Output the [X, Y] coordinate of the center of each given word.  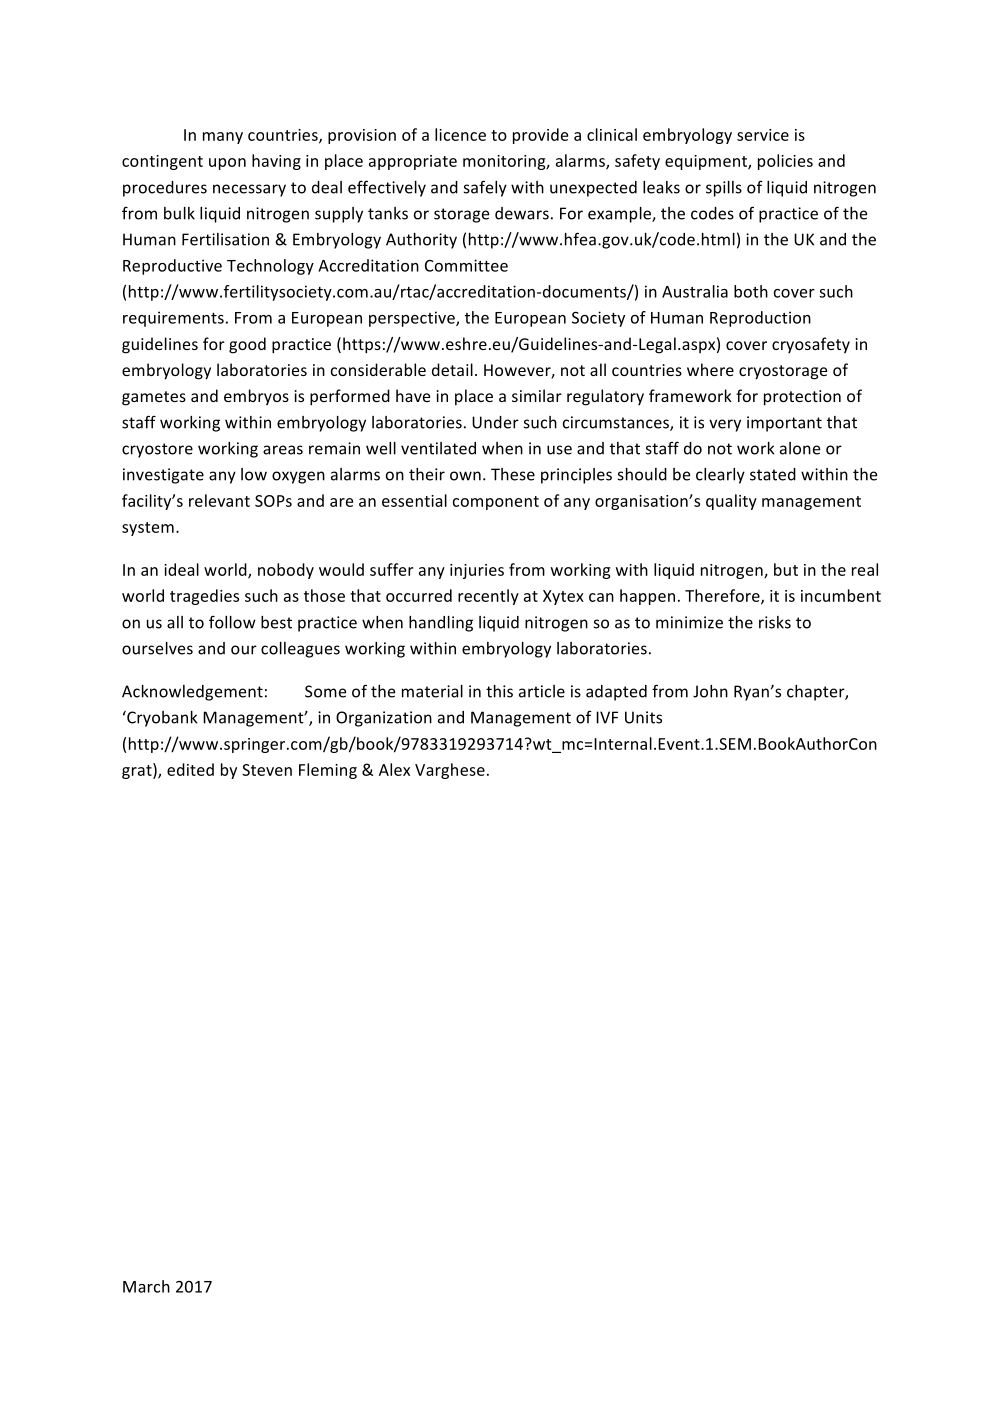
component [496, 503]
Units [643, 717]
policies [785, 162]
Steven [267, 770]
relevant [219, 500]
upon [227, 164]
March [146, 1286]
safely [485, 188]
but [786, 569]
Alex [394, 769]
